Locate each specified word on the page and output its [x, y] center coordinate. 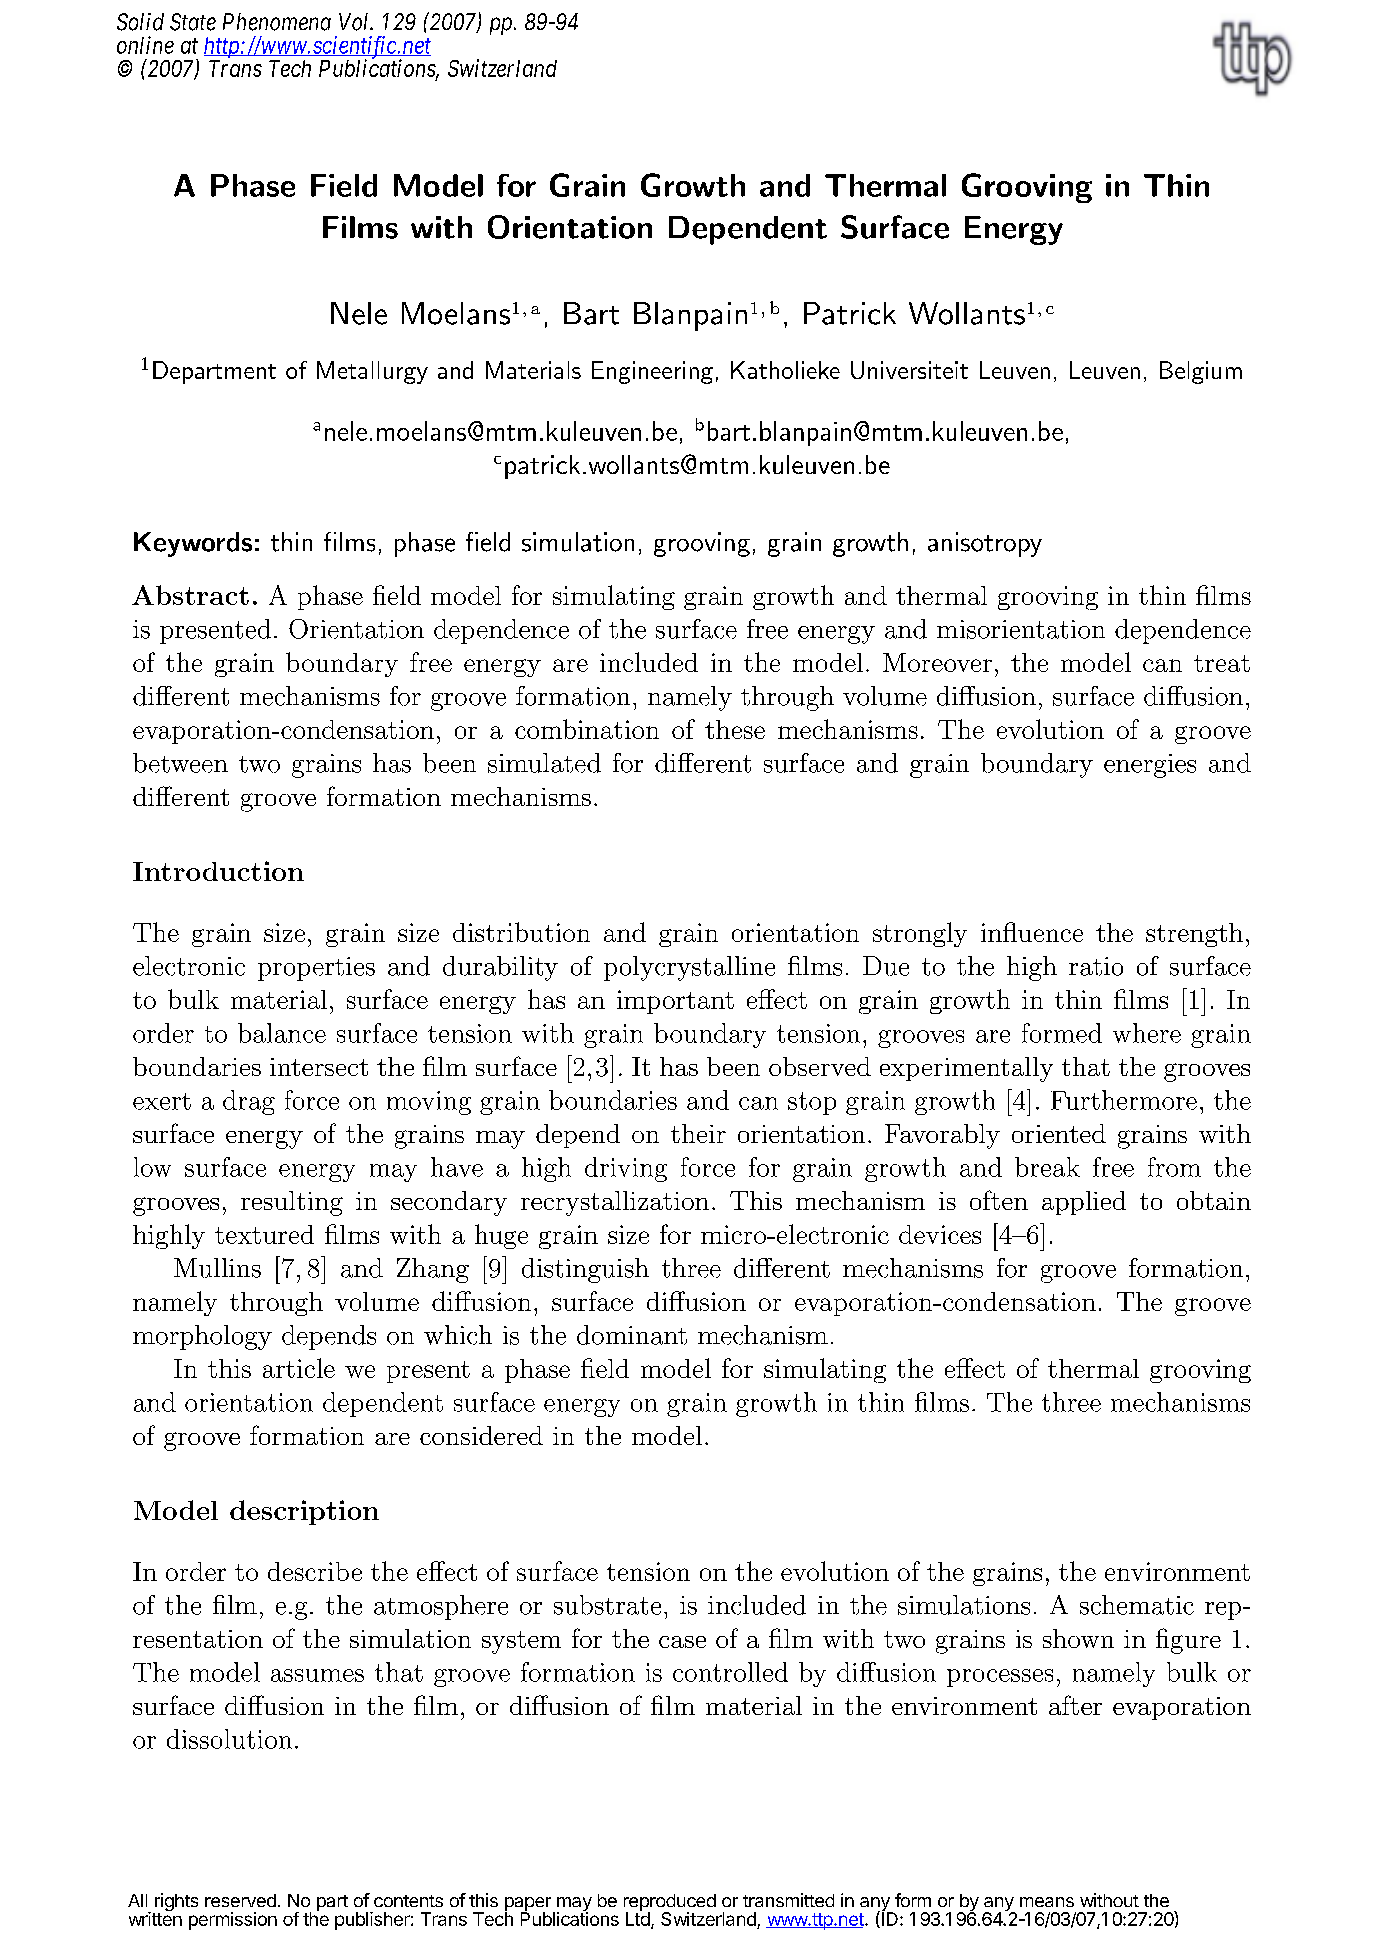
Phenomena [277, 22]
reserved [240, 1900]
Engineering [652, 372]
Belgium [1201, 372]
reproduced [670, 1903]
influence [1032, 932]
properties [316, 969]
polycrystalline [689, 968]
